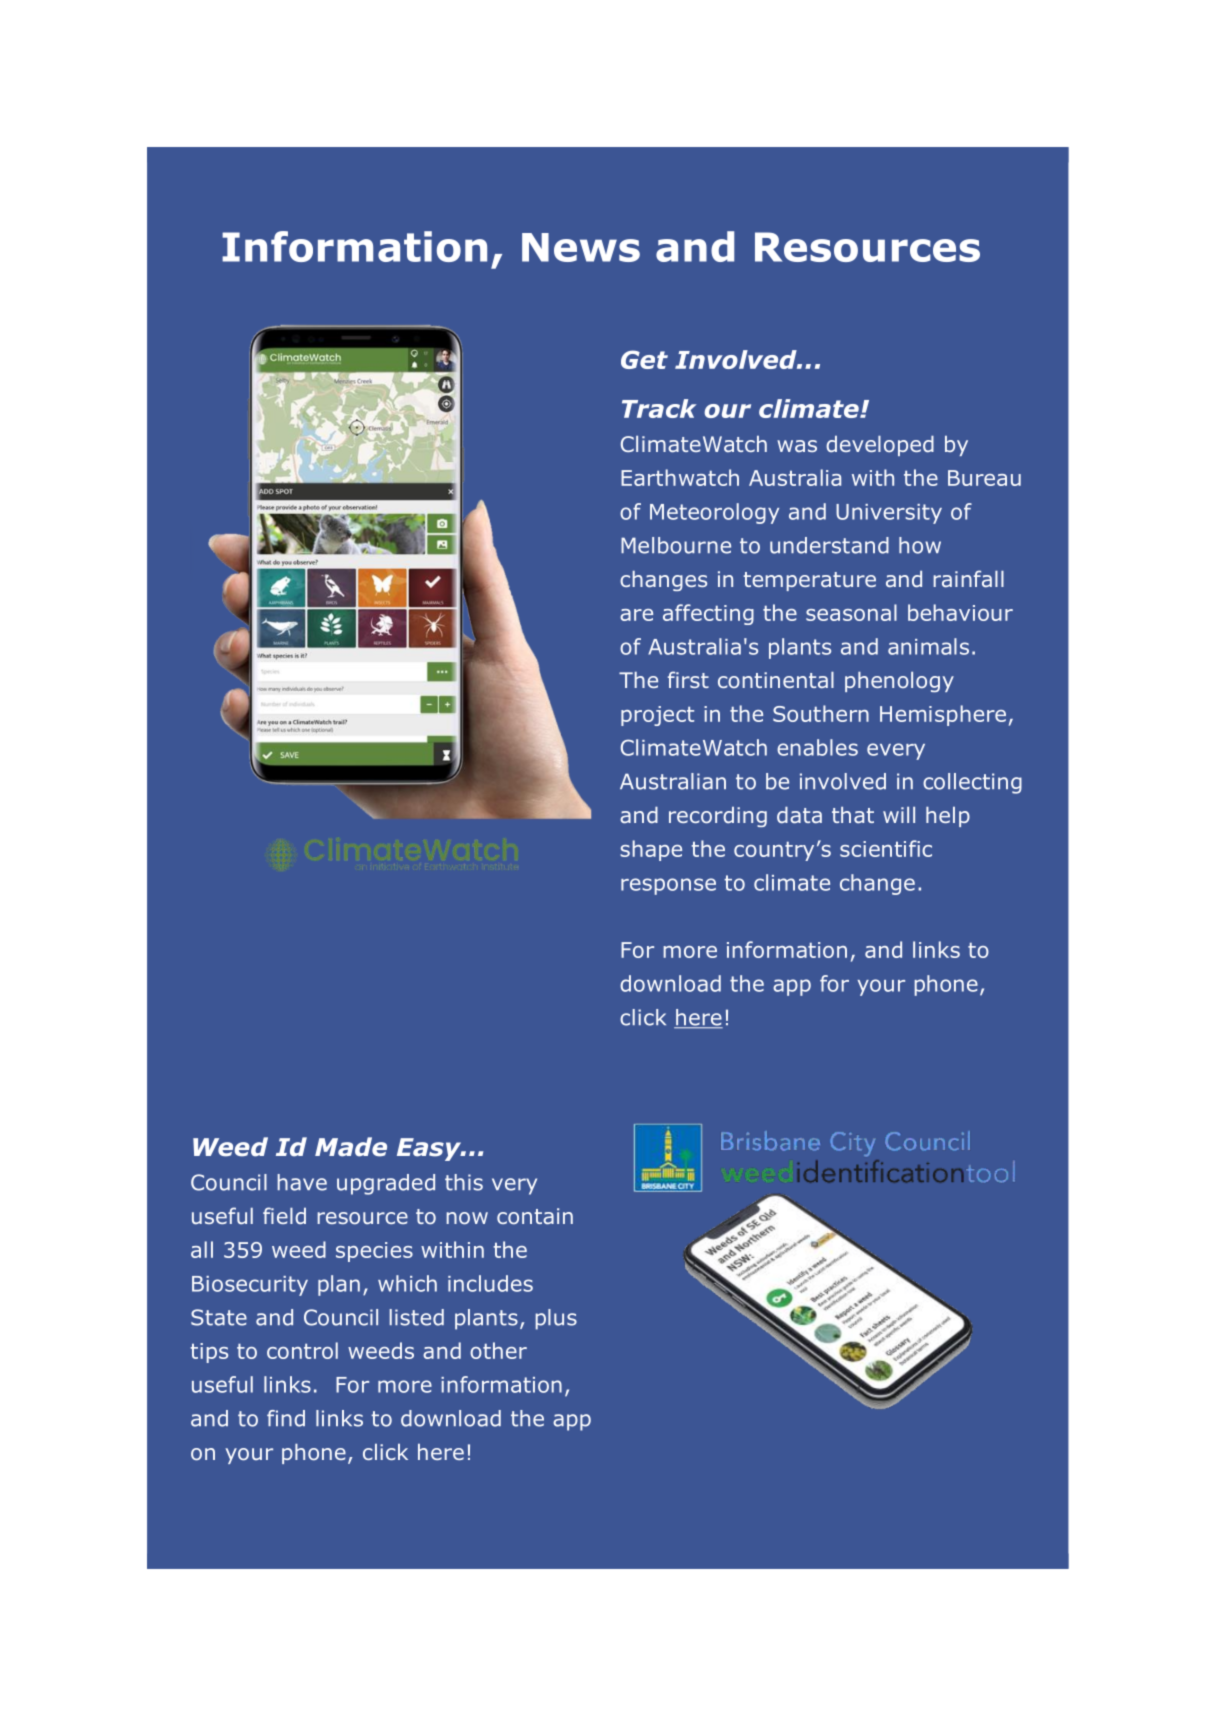 This screenshot has width=1215, height=1720. Describe the element at coordinates (535, 1216) in the screenshot. I see `contain` at that location.
